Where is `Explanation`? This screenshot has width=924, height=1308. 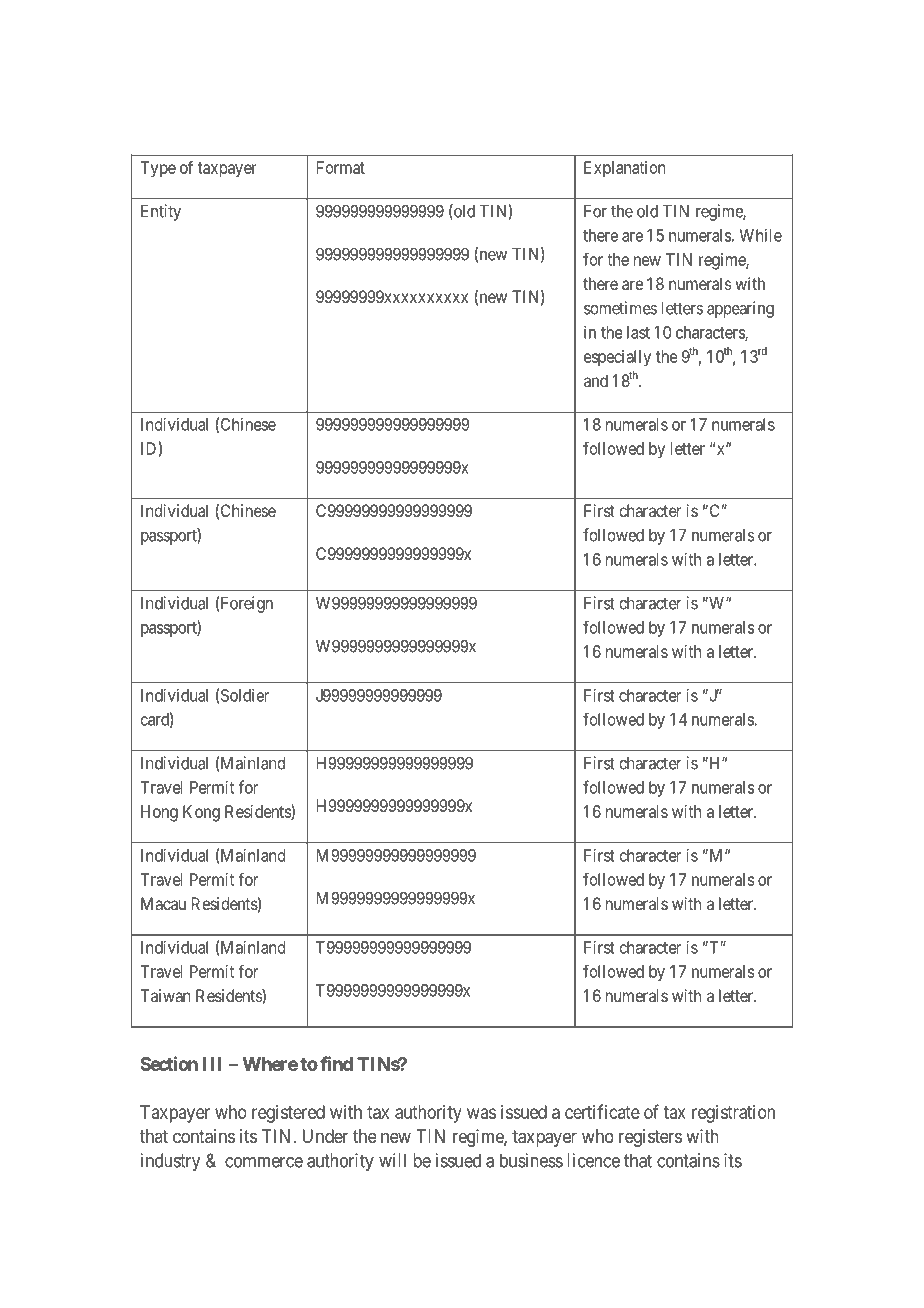 Explanation is located at coordinates (624, 169).
